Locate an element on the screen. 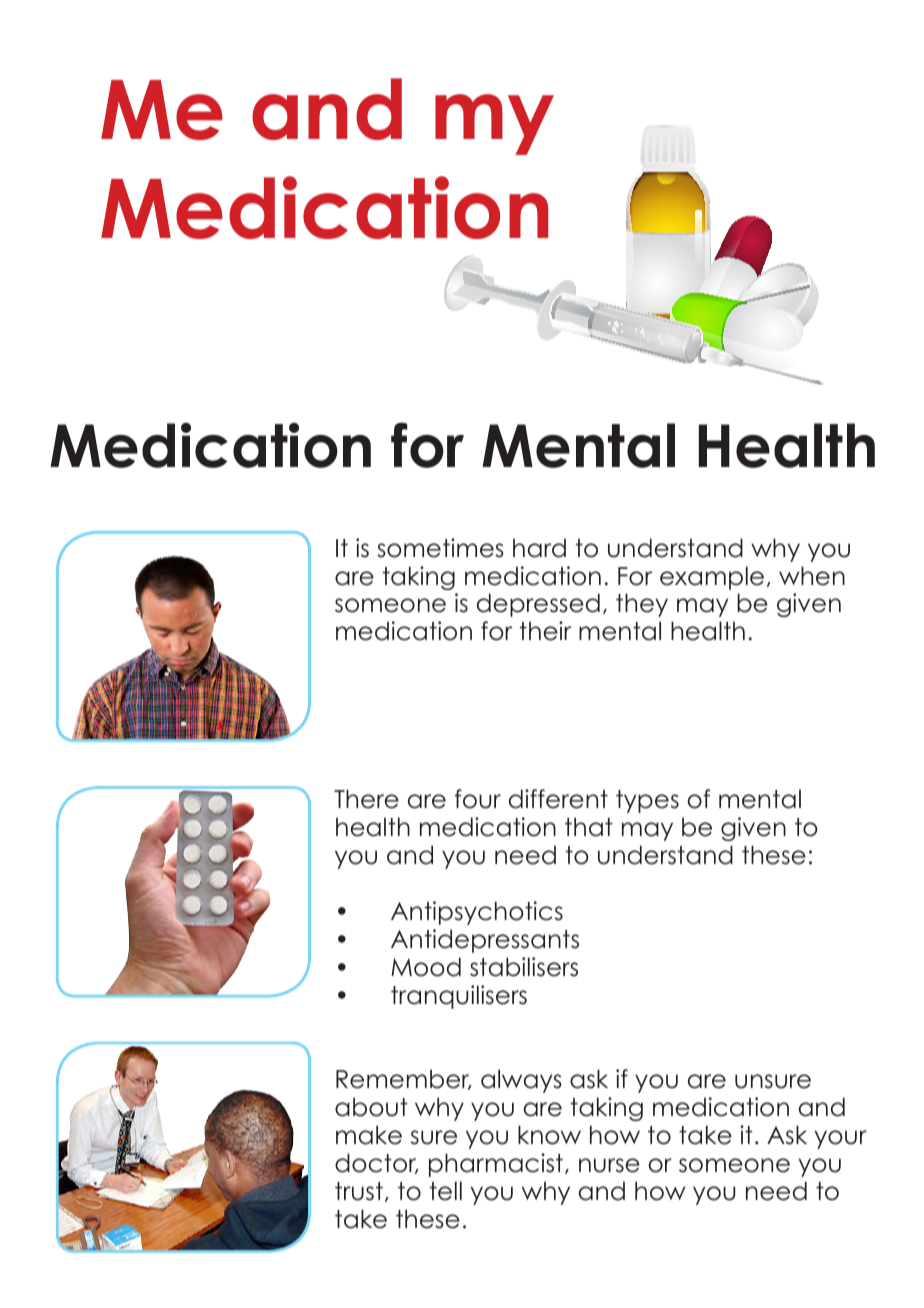 The image size is (924, 1308). when is located at coordinates (812, 576).
